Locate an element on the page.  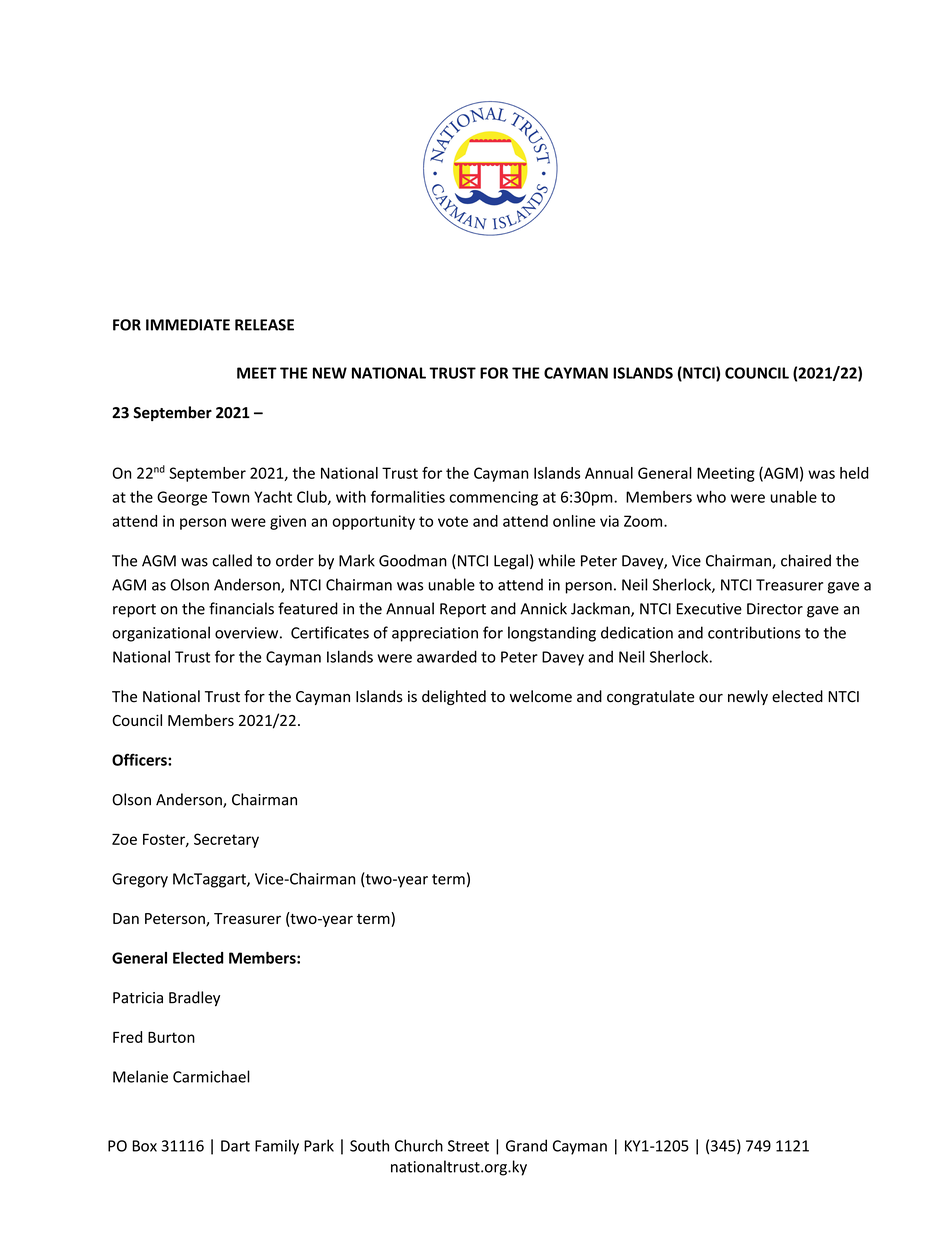
Dart is located at coordinates (235, 1146).
